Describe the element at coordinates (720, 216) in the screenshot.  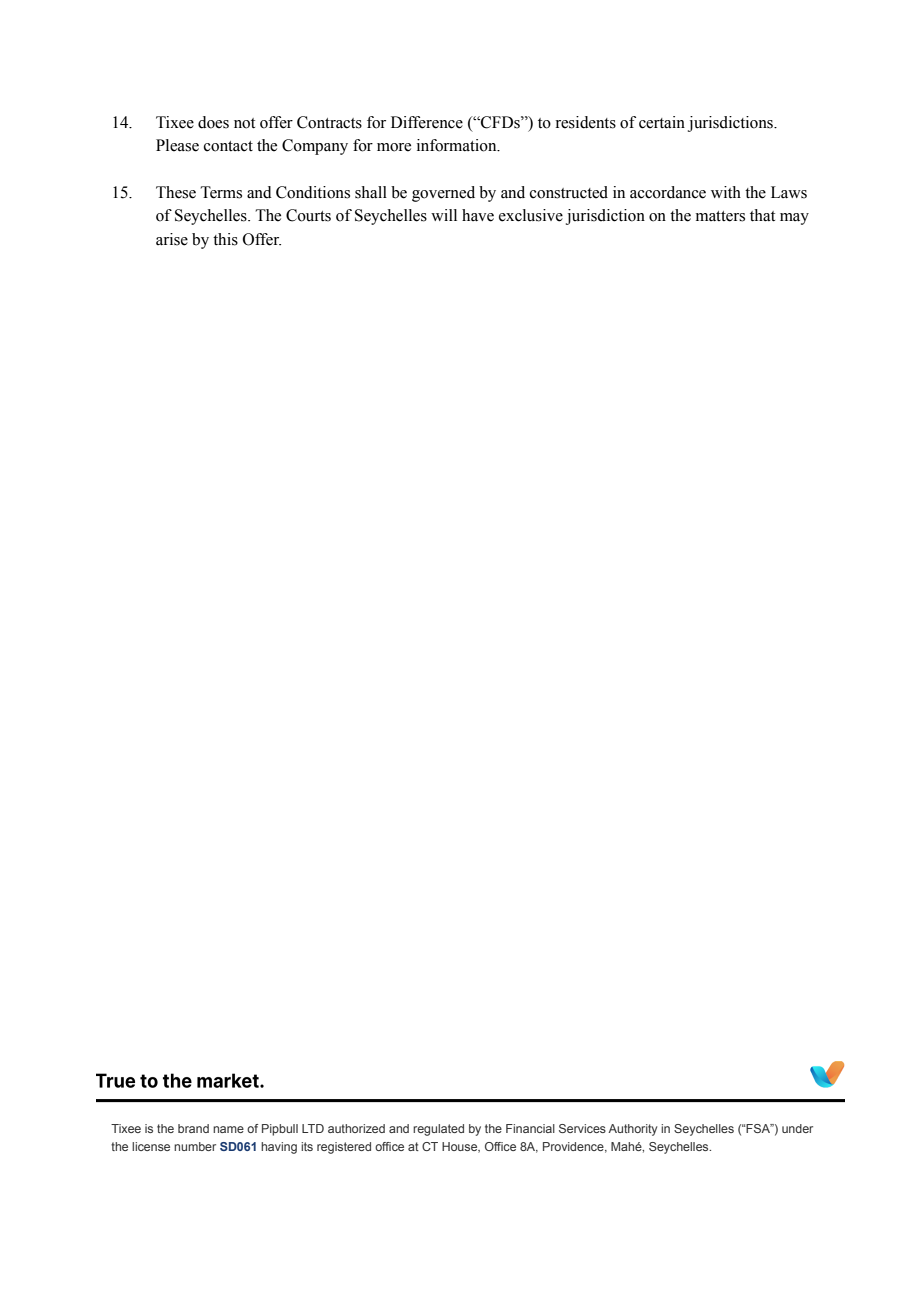
I see `matters` at that location.
